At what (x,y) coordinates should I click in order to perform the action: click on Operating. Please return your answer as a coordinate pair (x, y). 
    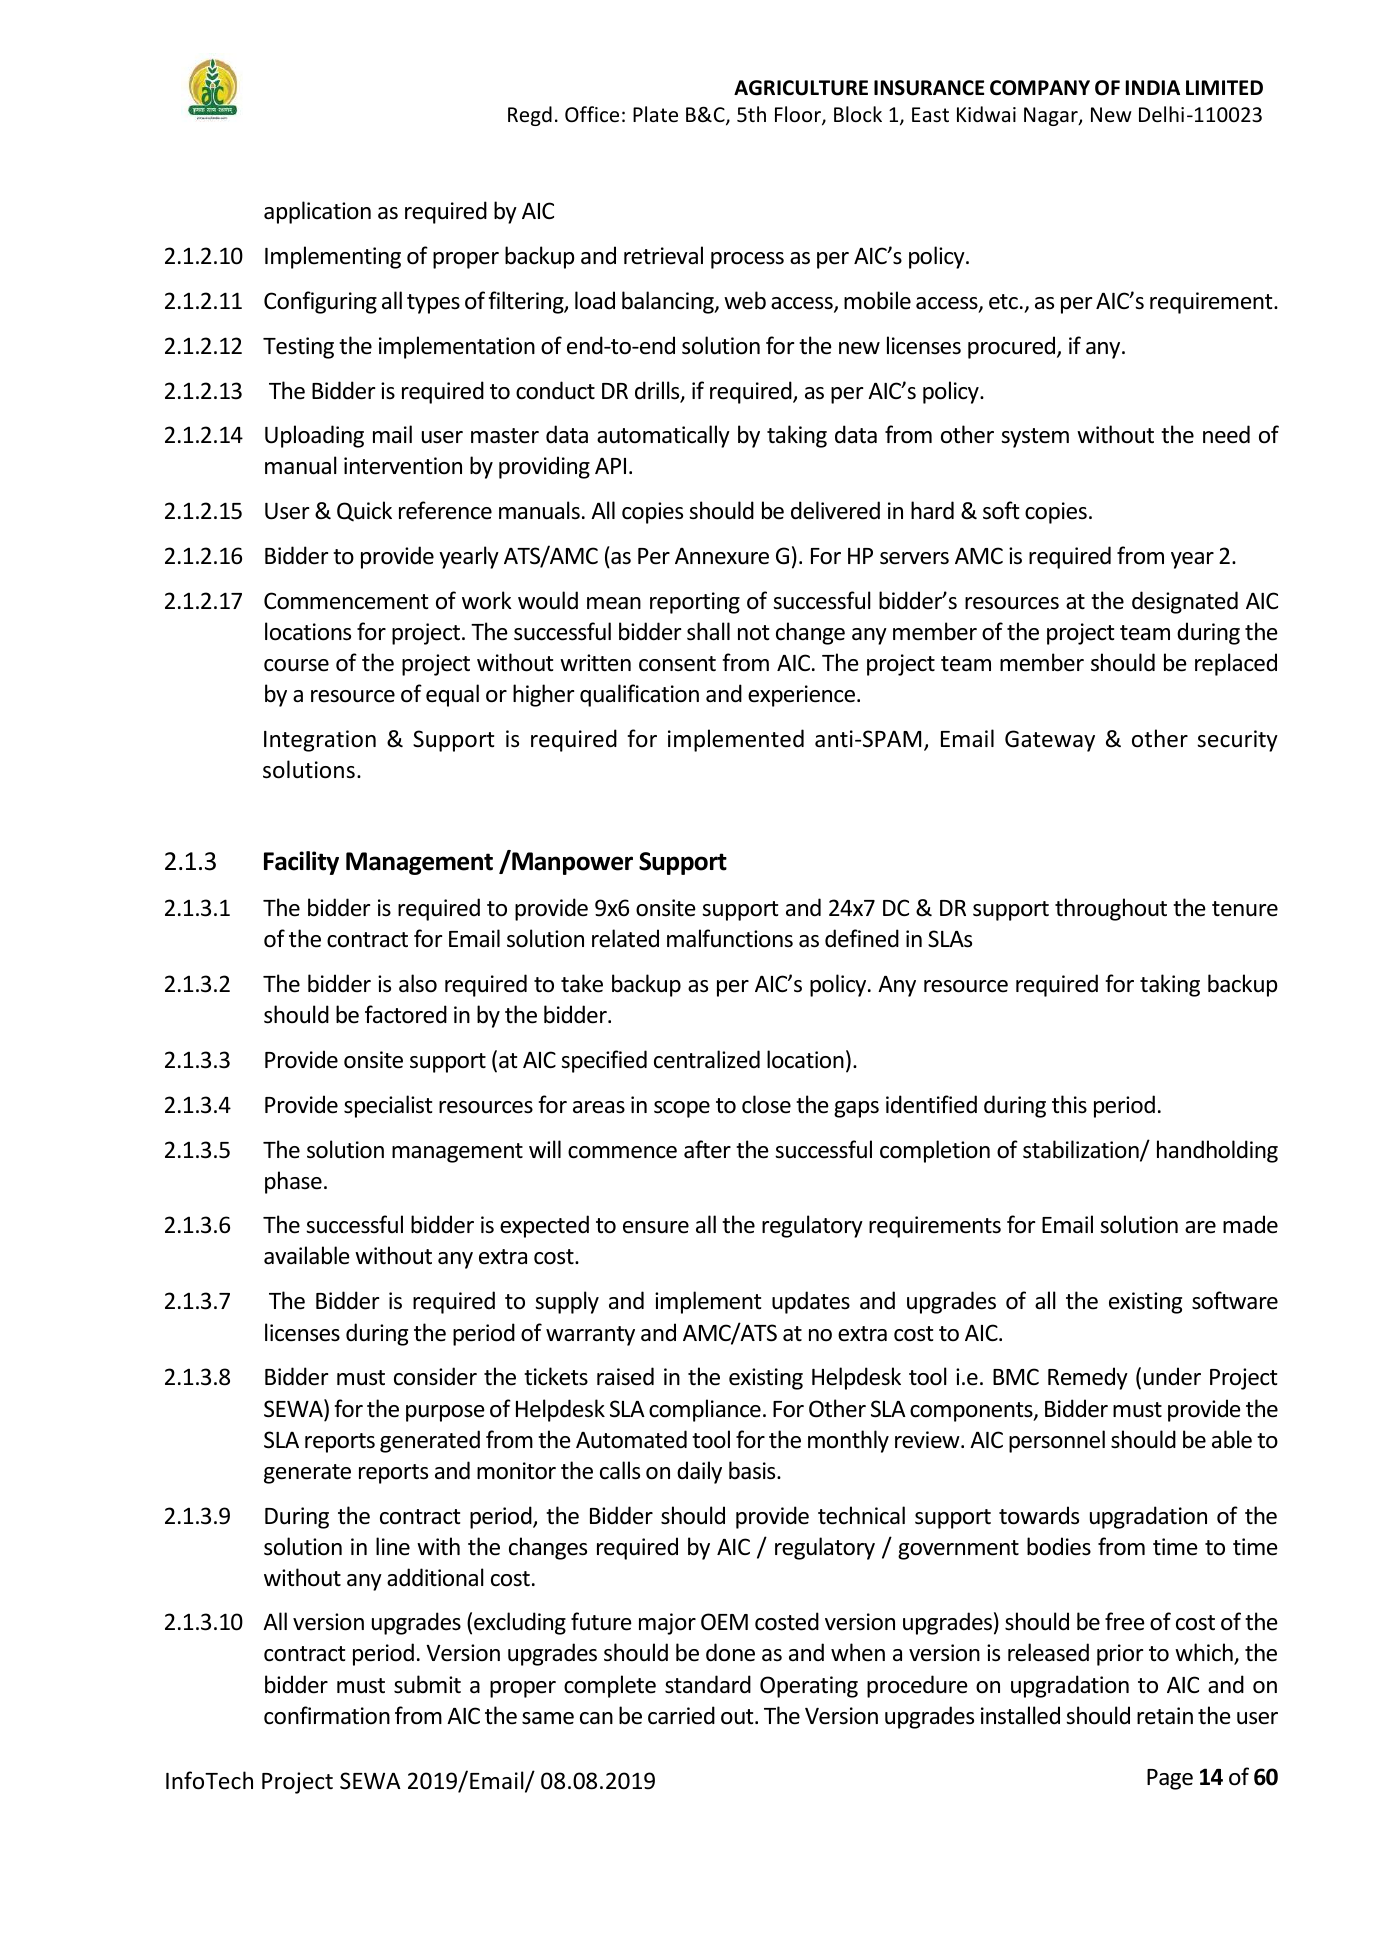
    Looking at the image, I should click on (809, 1687).
